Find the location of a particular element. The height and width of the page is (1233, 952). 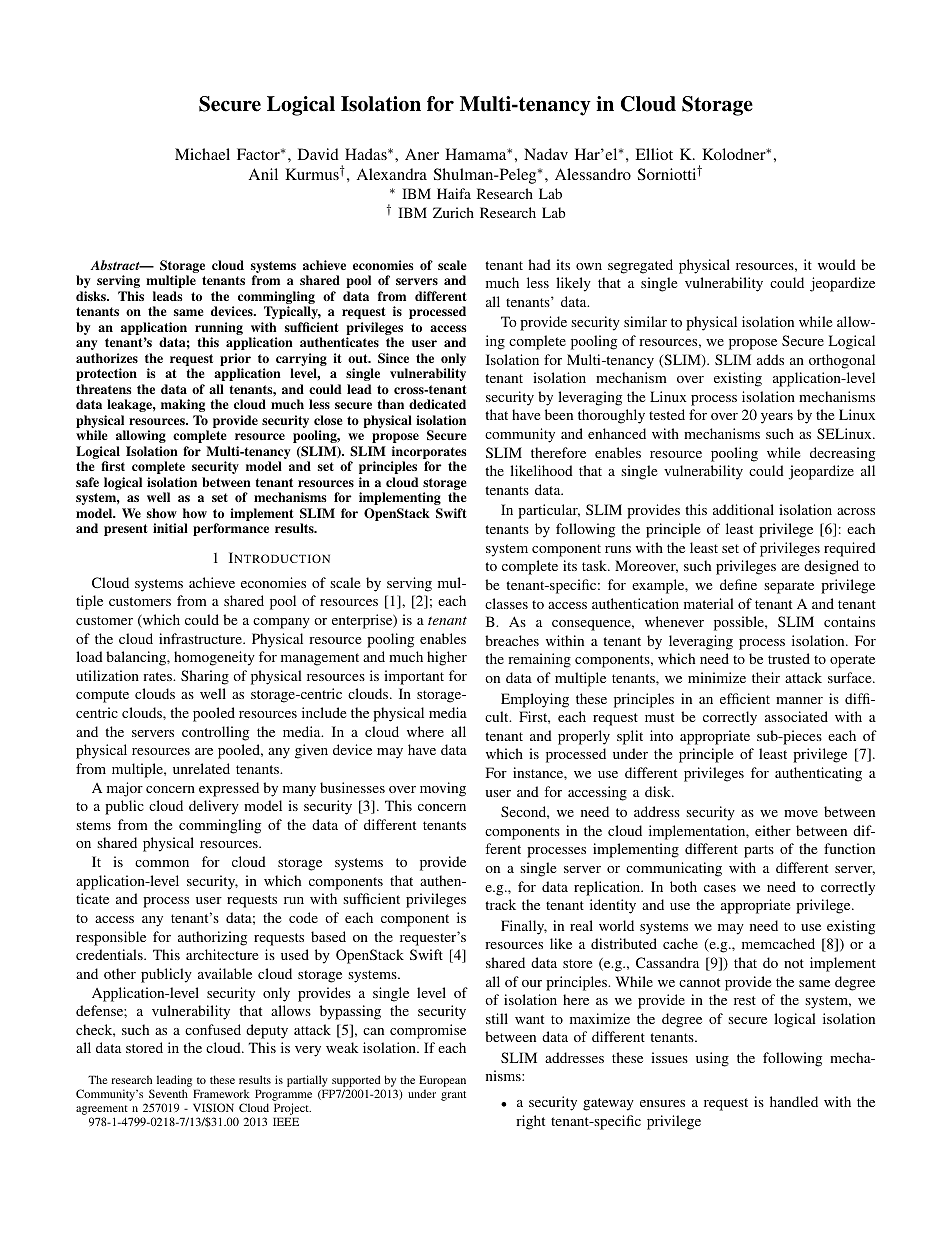

Haifa is located at coordinates (454, 193).
